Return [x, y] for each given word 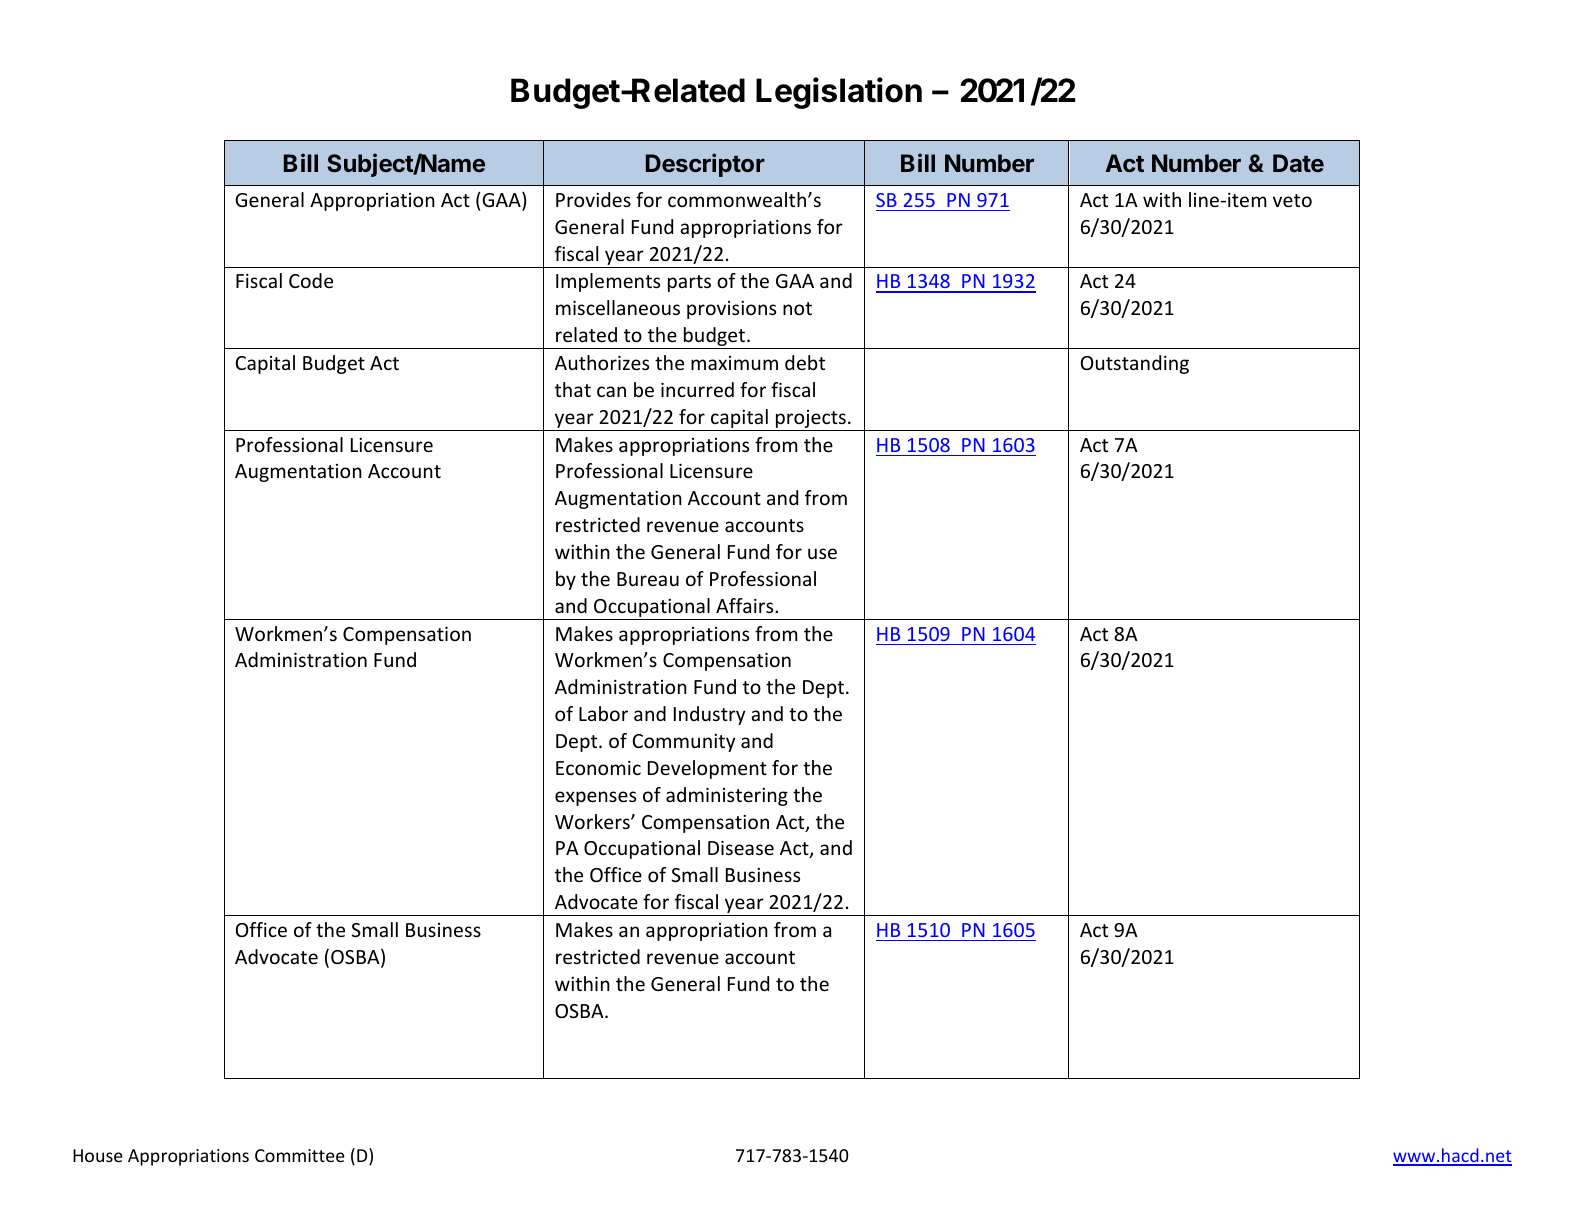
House [98, 1155]
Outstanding [1135, 364]
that [573, 389]
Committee [300, 1155]
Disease [741, 848]
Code [311, 280]
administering [727, 796]
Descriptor [705, 165]
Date [1298, 163]
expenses [595, 798]
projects [811, 420]
